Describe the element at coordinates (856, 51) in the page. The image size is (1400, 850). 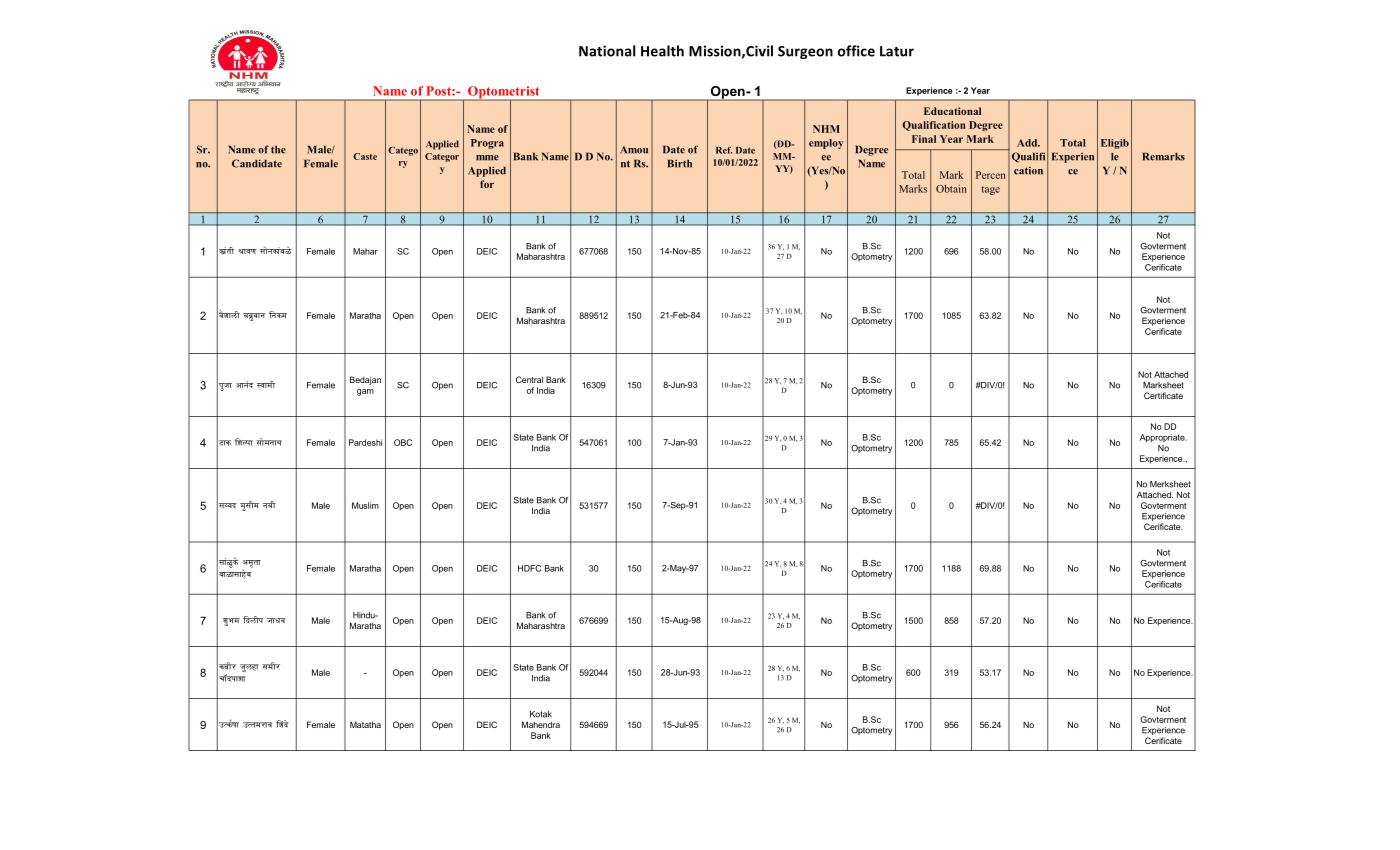
I see `office` at that location.
